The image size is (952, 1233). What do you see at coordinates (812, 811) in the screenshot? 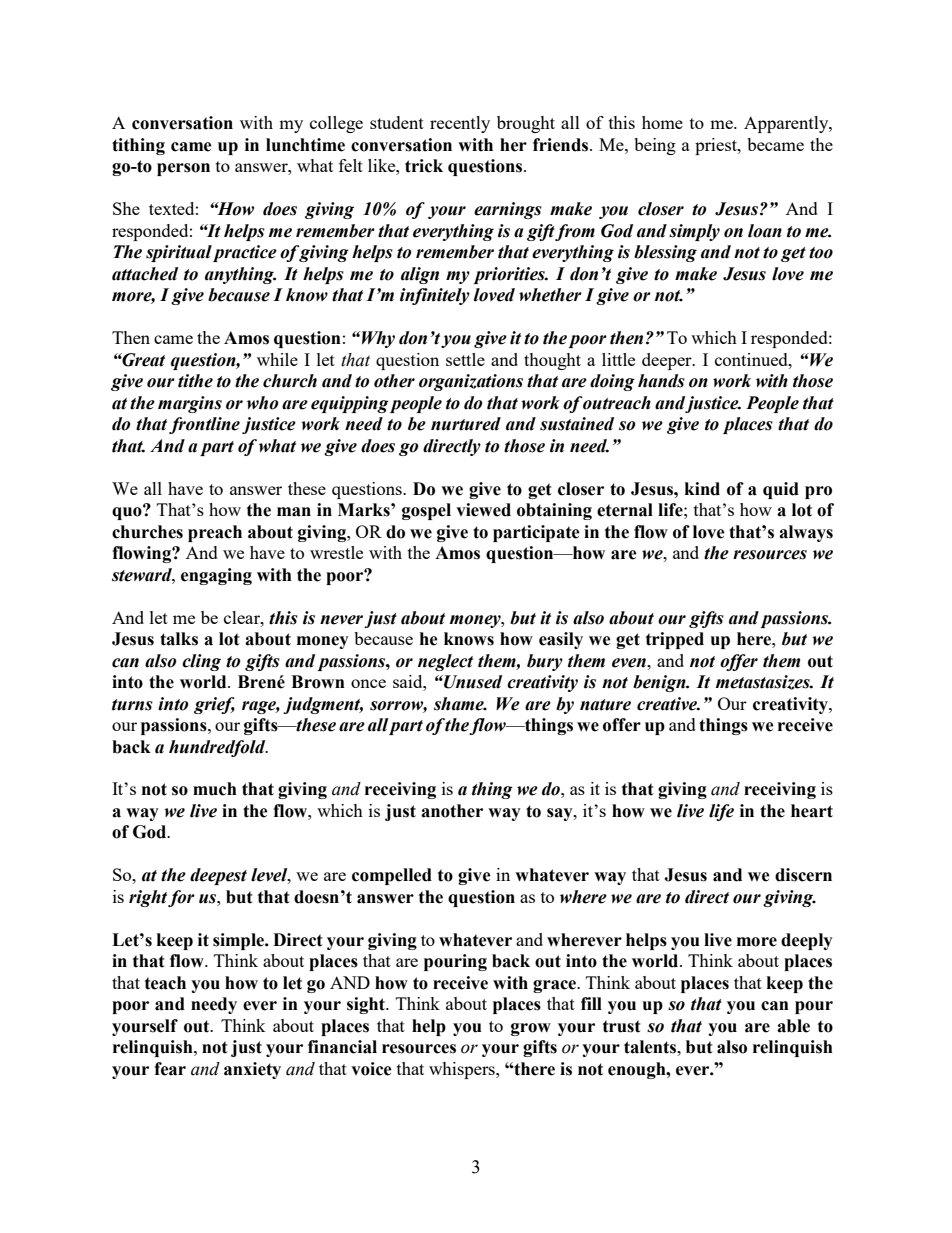
I see `heart` at bounding box center [812, 811].
